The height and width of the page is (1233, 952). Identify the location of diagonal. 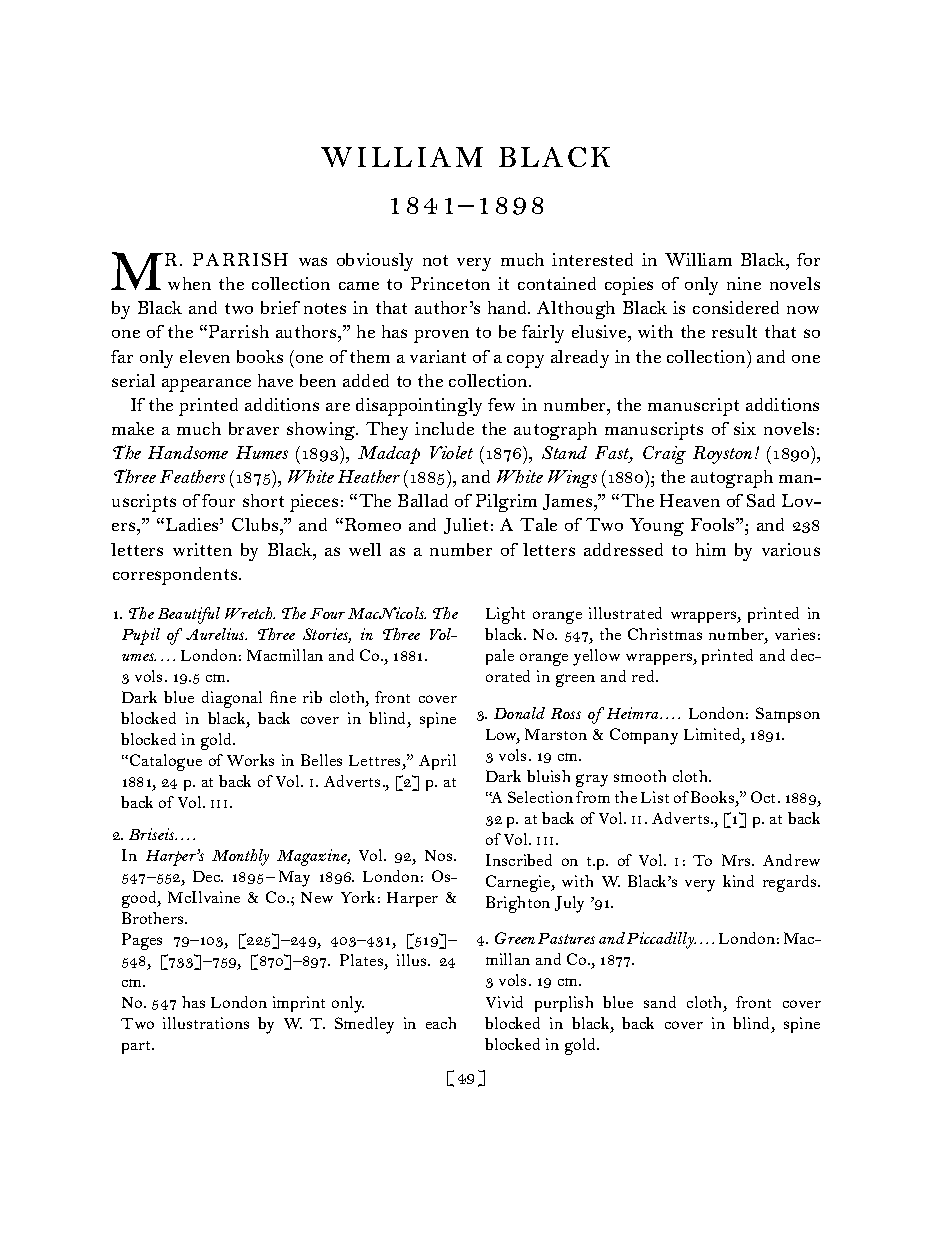
(232, 699).
